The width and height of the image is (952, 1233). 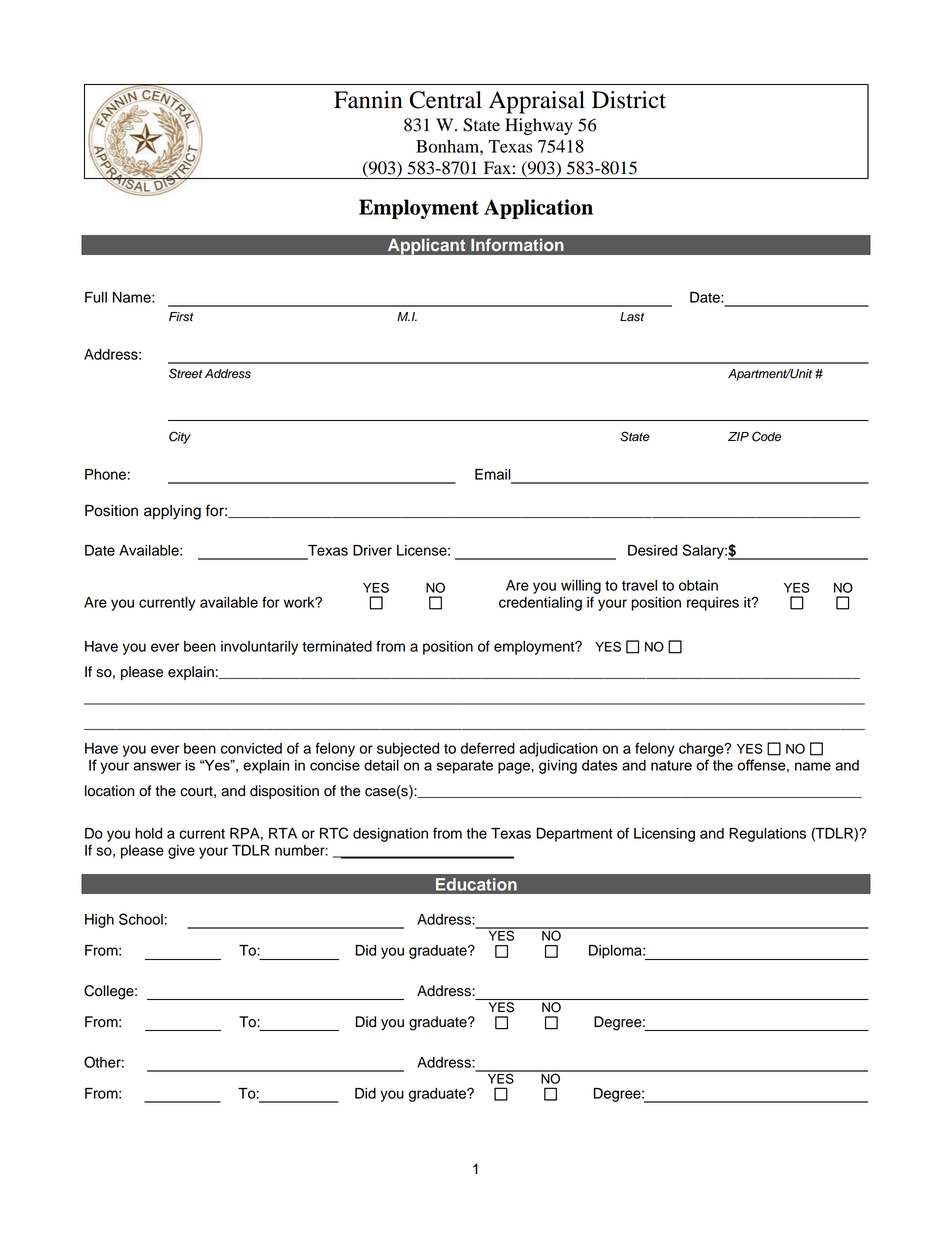 I want to click on Central, so click(x=445, y=100).
